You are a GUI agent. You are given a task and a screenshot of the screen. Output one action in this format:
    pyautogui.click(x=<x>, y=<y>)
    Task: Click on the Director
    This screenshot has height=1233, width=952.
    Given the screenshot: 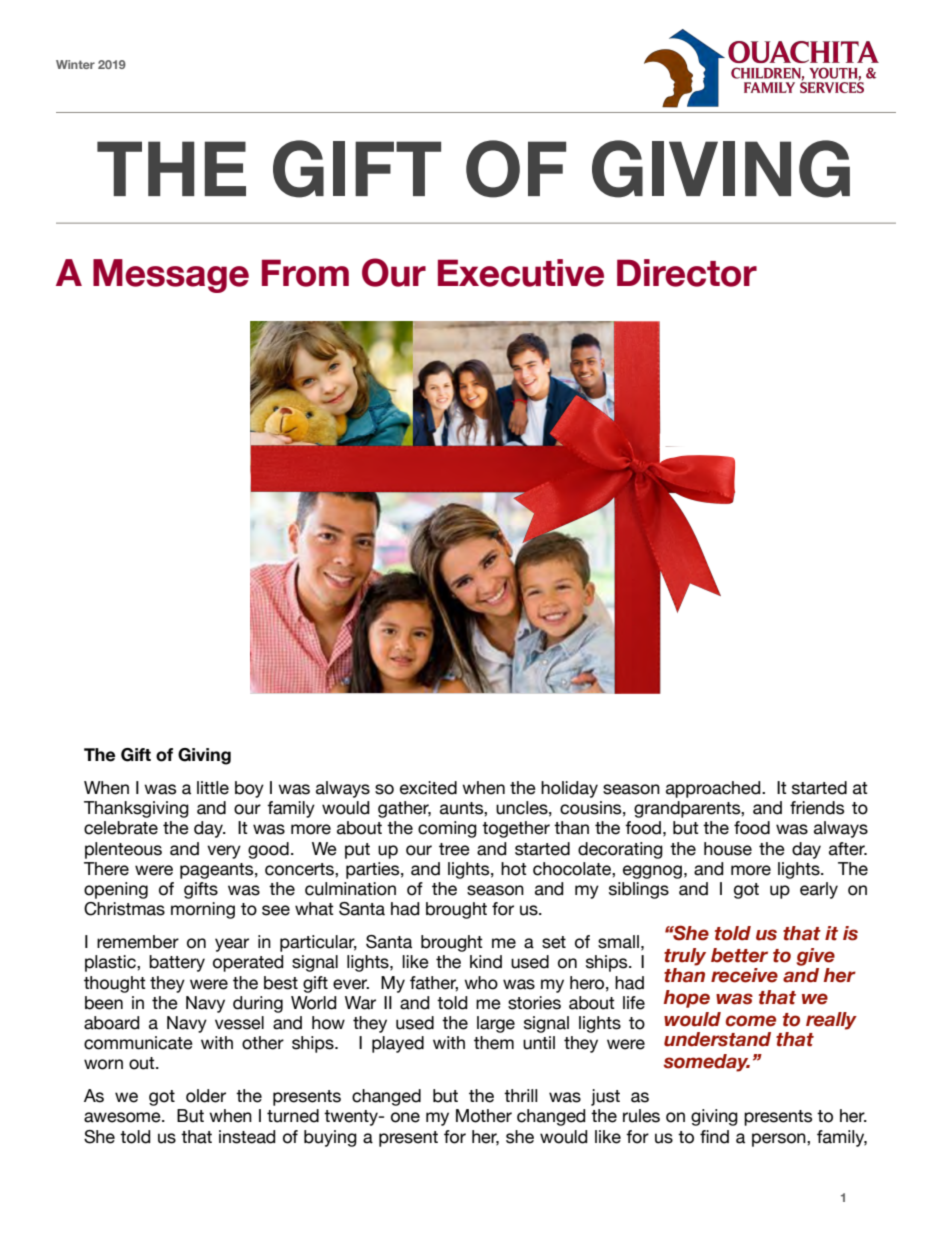 What is the action you would take?
    pyautogui.click(x=687, y=273)
